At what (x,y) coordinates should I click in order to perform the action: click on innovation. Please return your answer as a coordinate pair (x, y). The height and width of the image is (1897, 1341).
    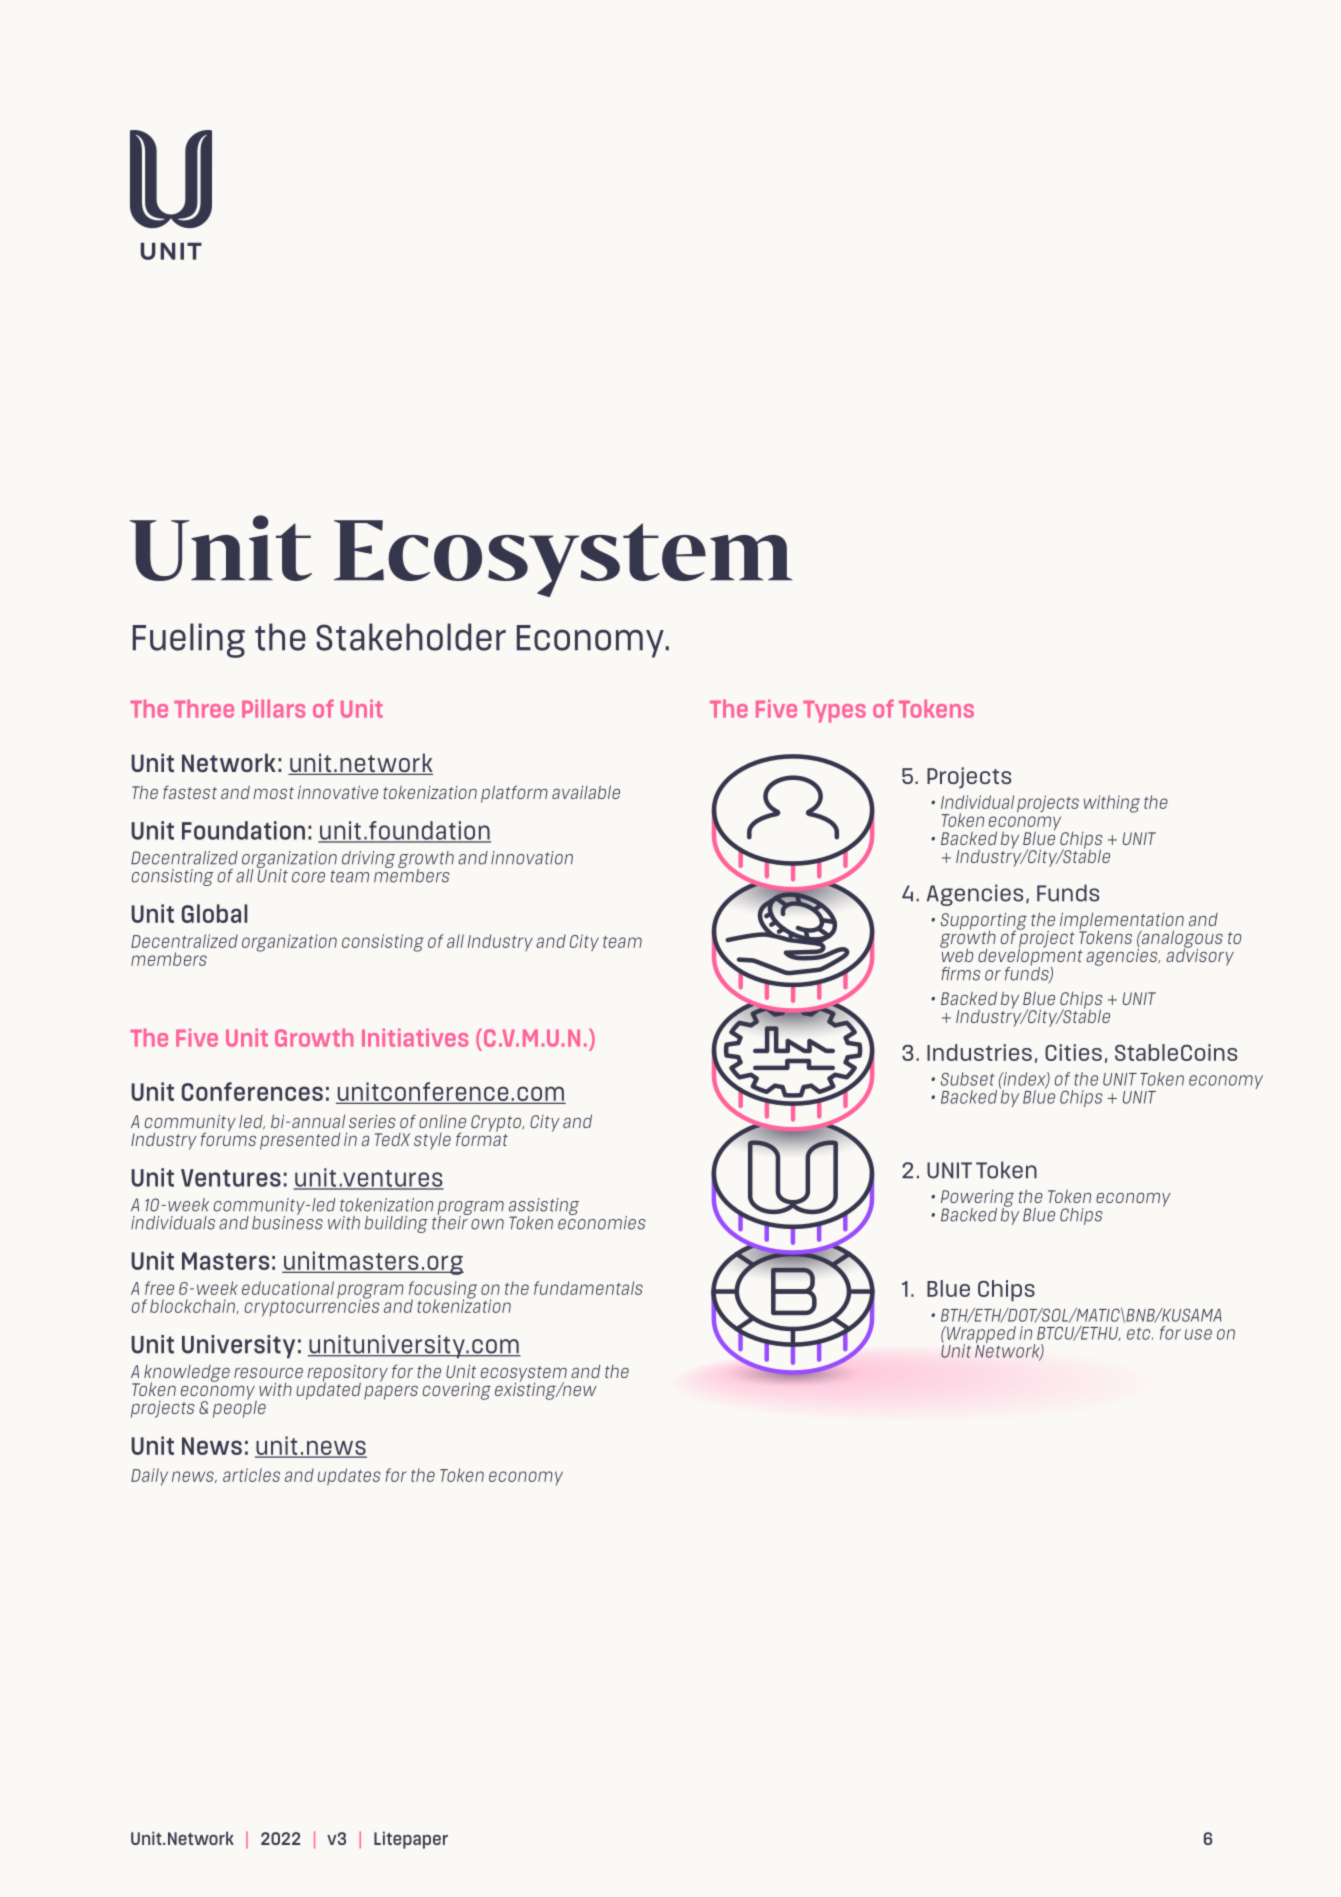
    Looking at the image, I should click on (532, 858).
